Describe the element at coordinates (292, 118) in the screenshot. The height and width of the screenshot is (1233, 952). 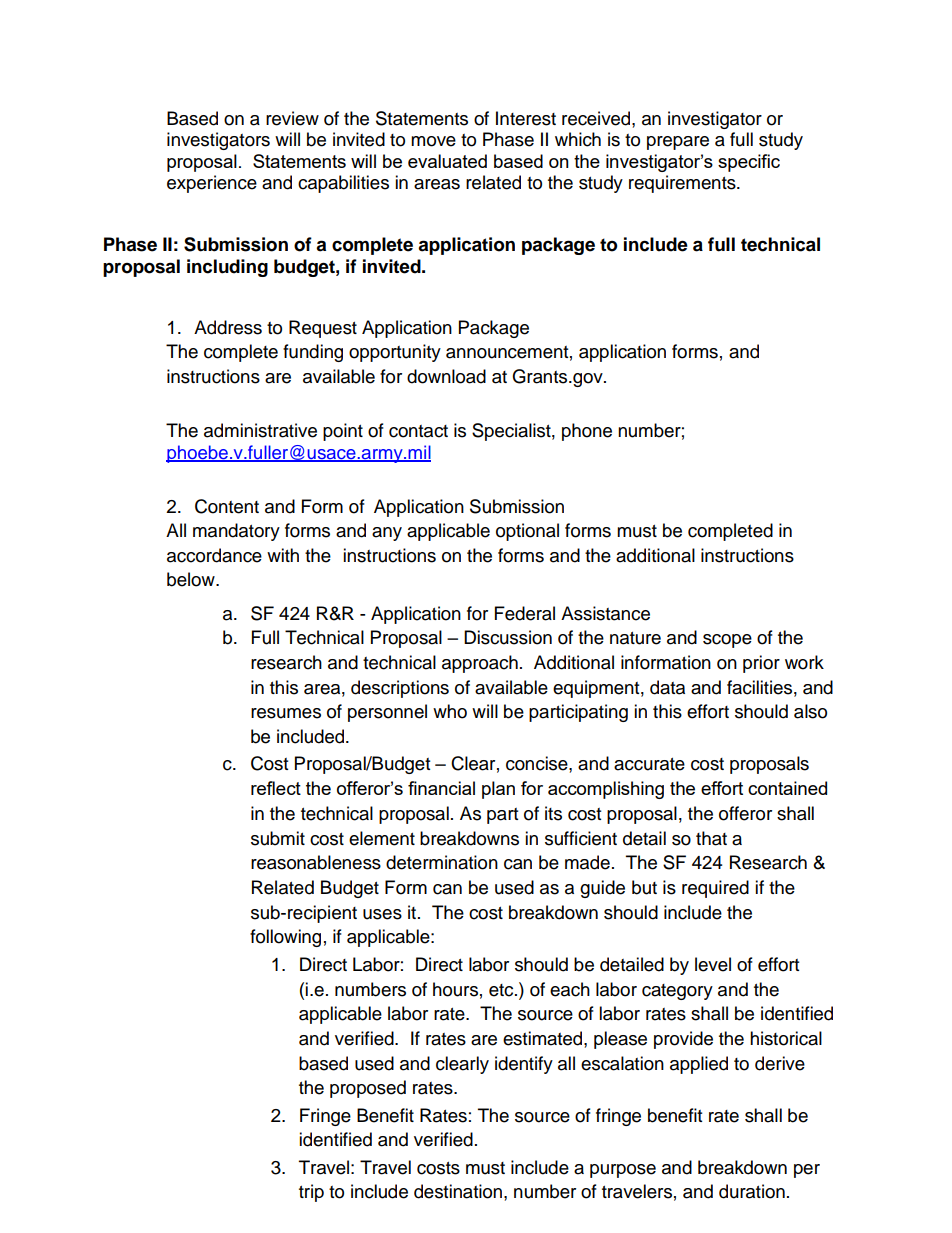
I see `review` at that location.
